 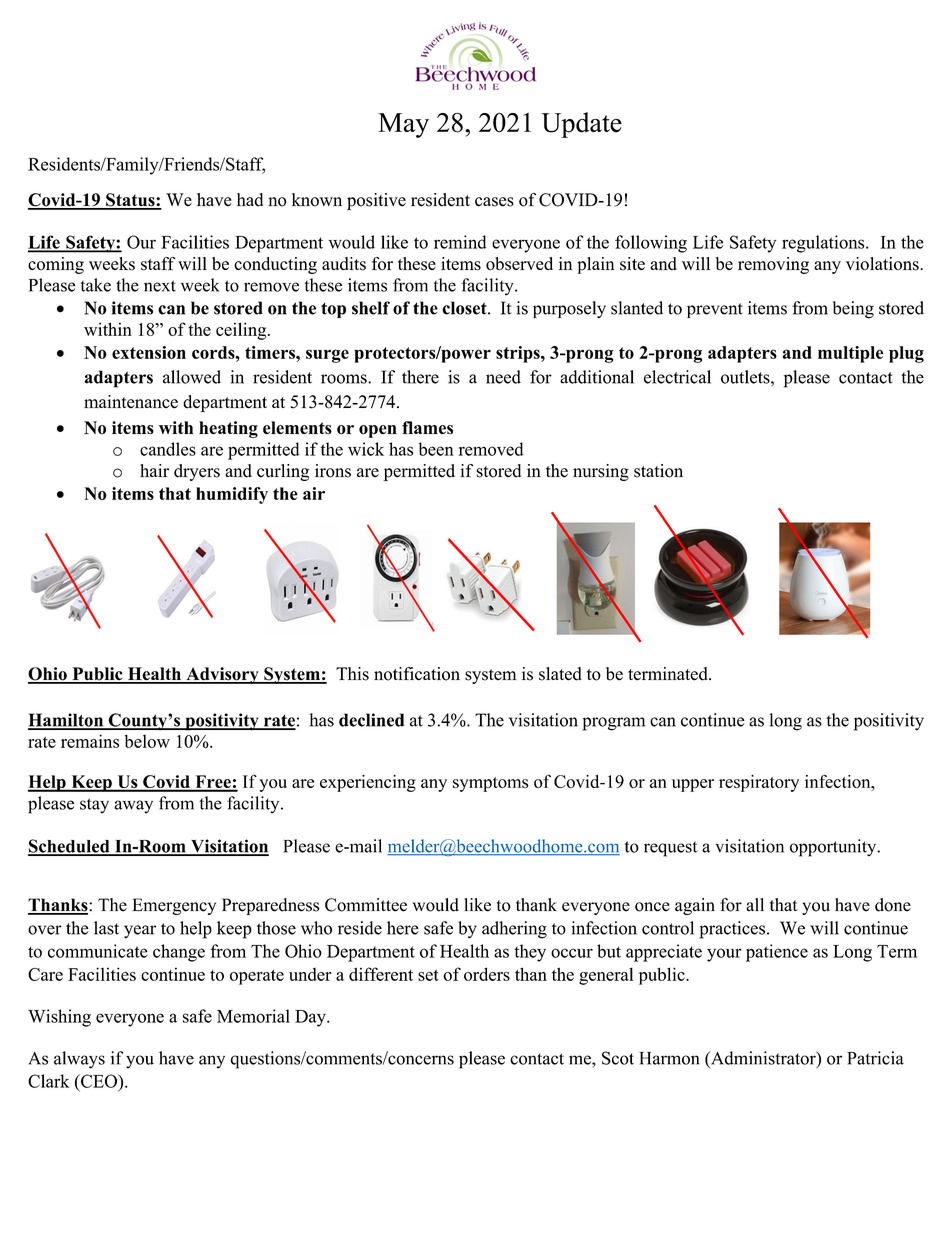 What do you see at coordinates (824, 244) in the image?
I see `regulations` at bounding box center [824, 244].
